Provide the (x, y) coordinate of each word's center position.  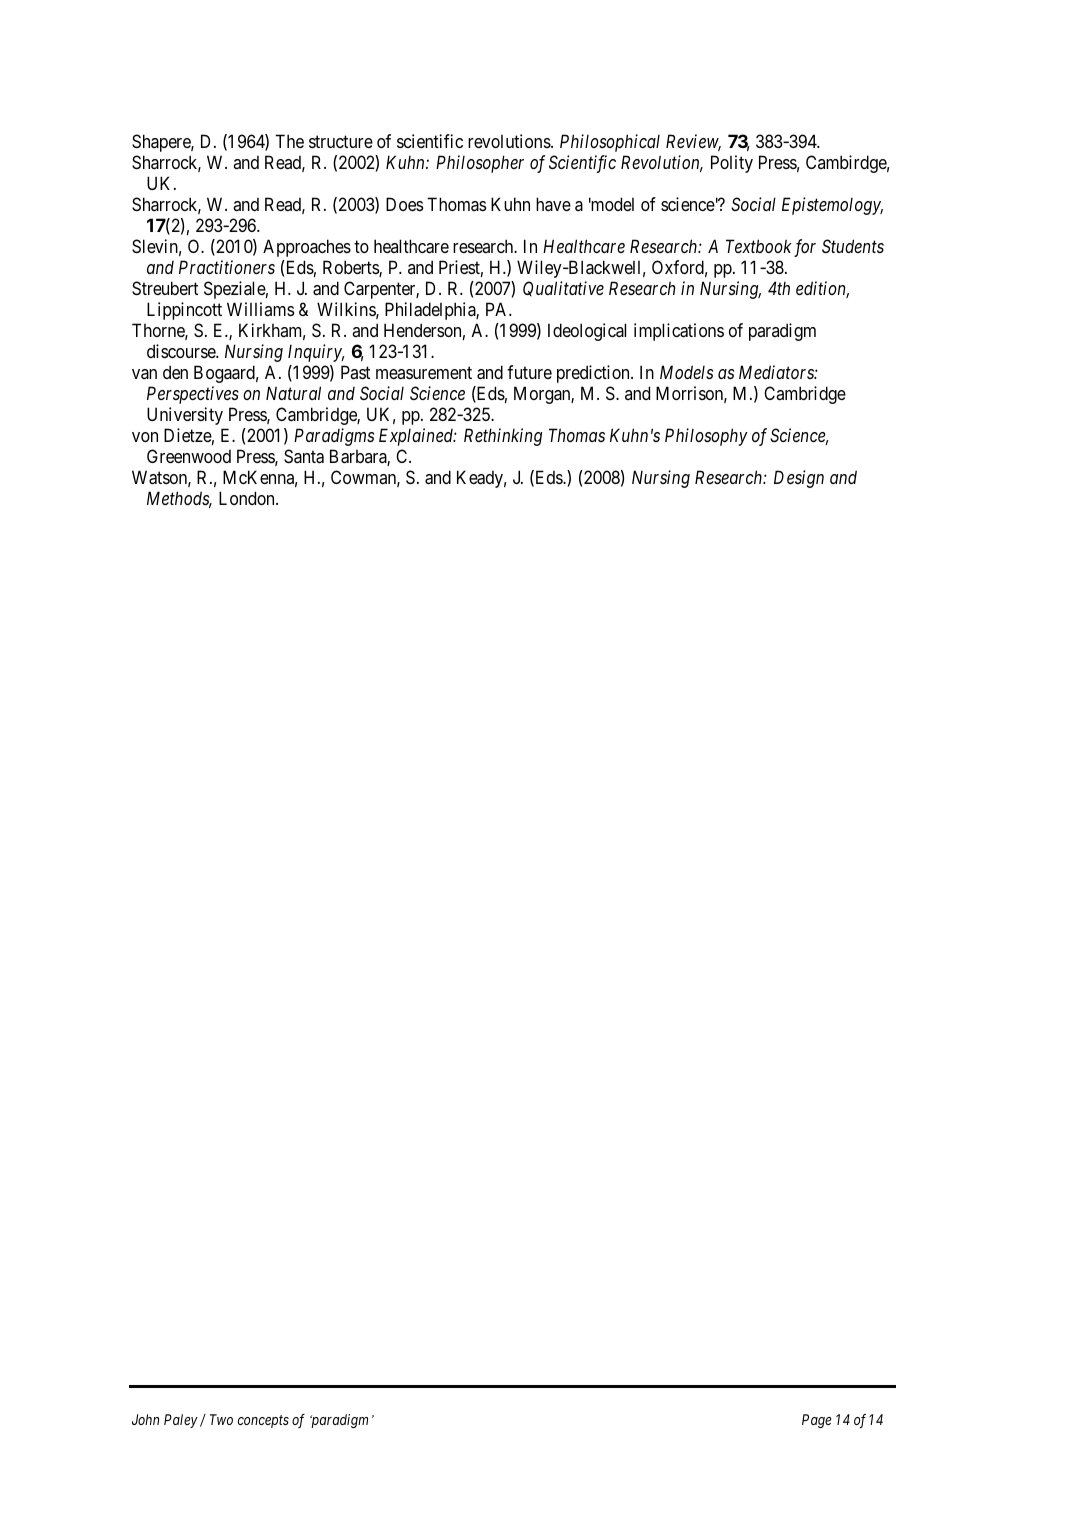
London (248, 498)
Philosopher (480, 164)
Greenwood (189, 456)
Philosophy (706, 437)
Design (799, 479)
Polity (732, 164)
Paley (181, 1421)
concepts (263, 1421)
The (289, 141)
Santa (304, 456)
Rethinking (503, 437)
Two (221, 1419)
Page (816, 1421)
